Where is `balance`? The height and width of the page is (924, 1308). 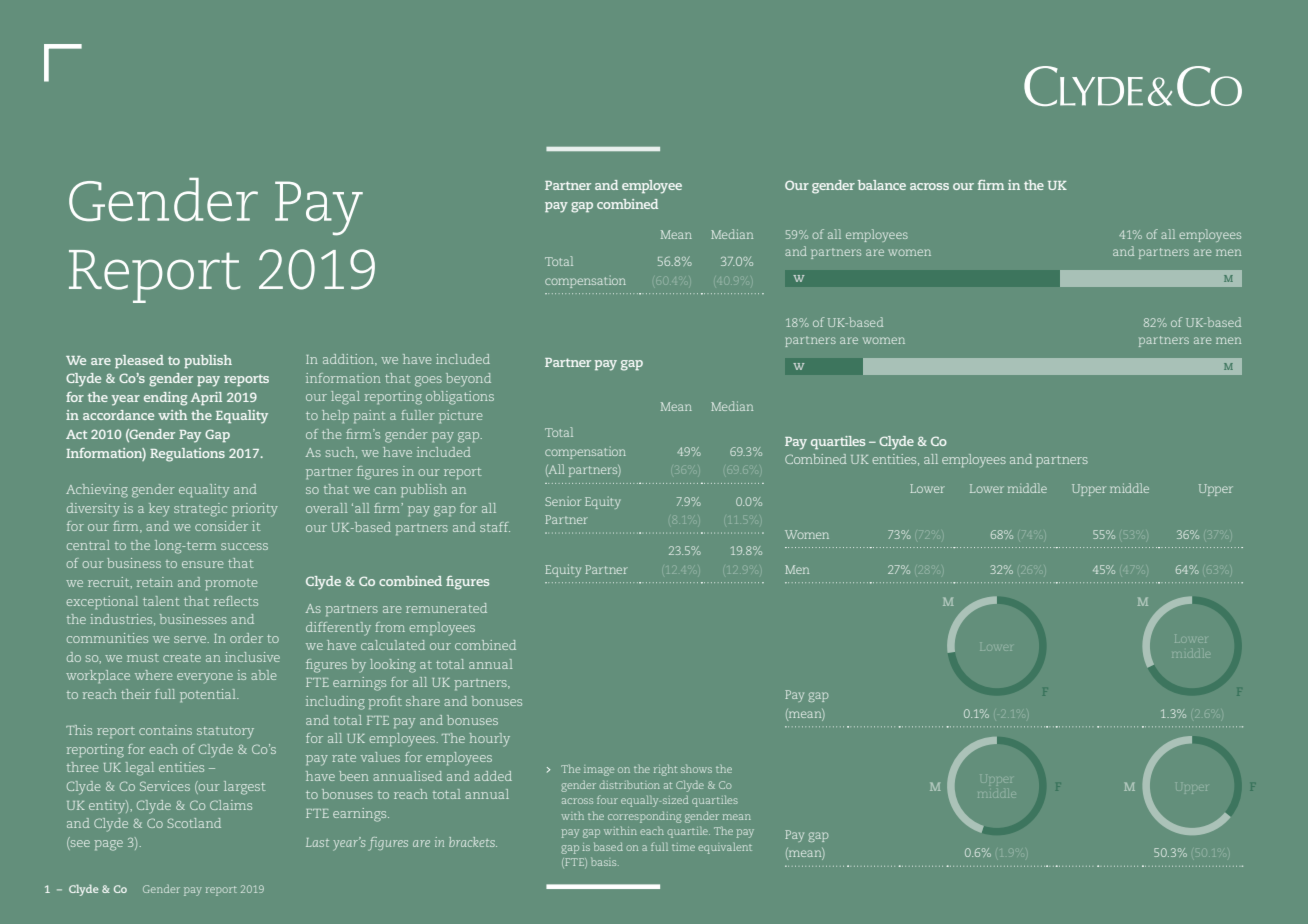
balance is located at coordinates (882, 185).
